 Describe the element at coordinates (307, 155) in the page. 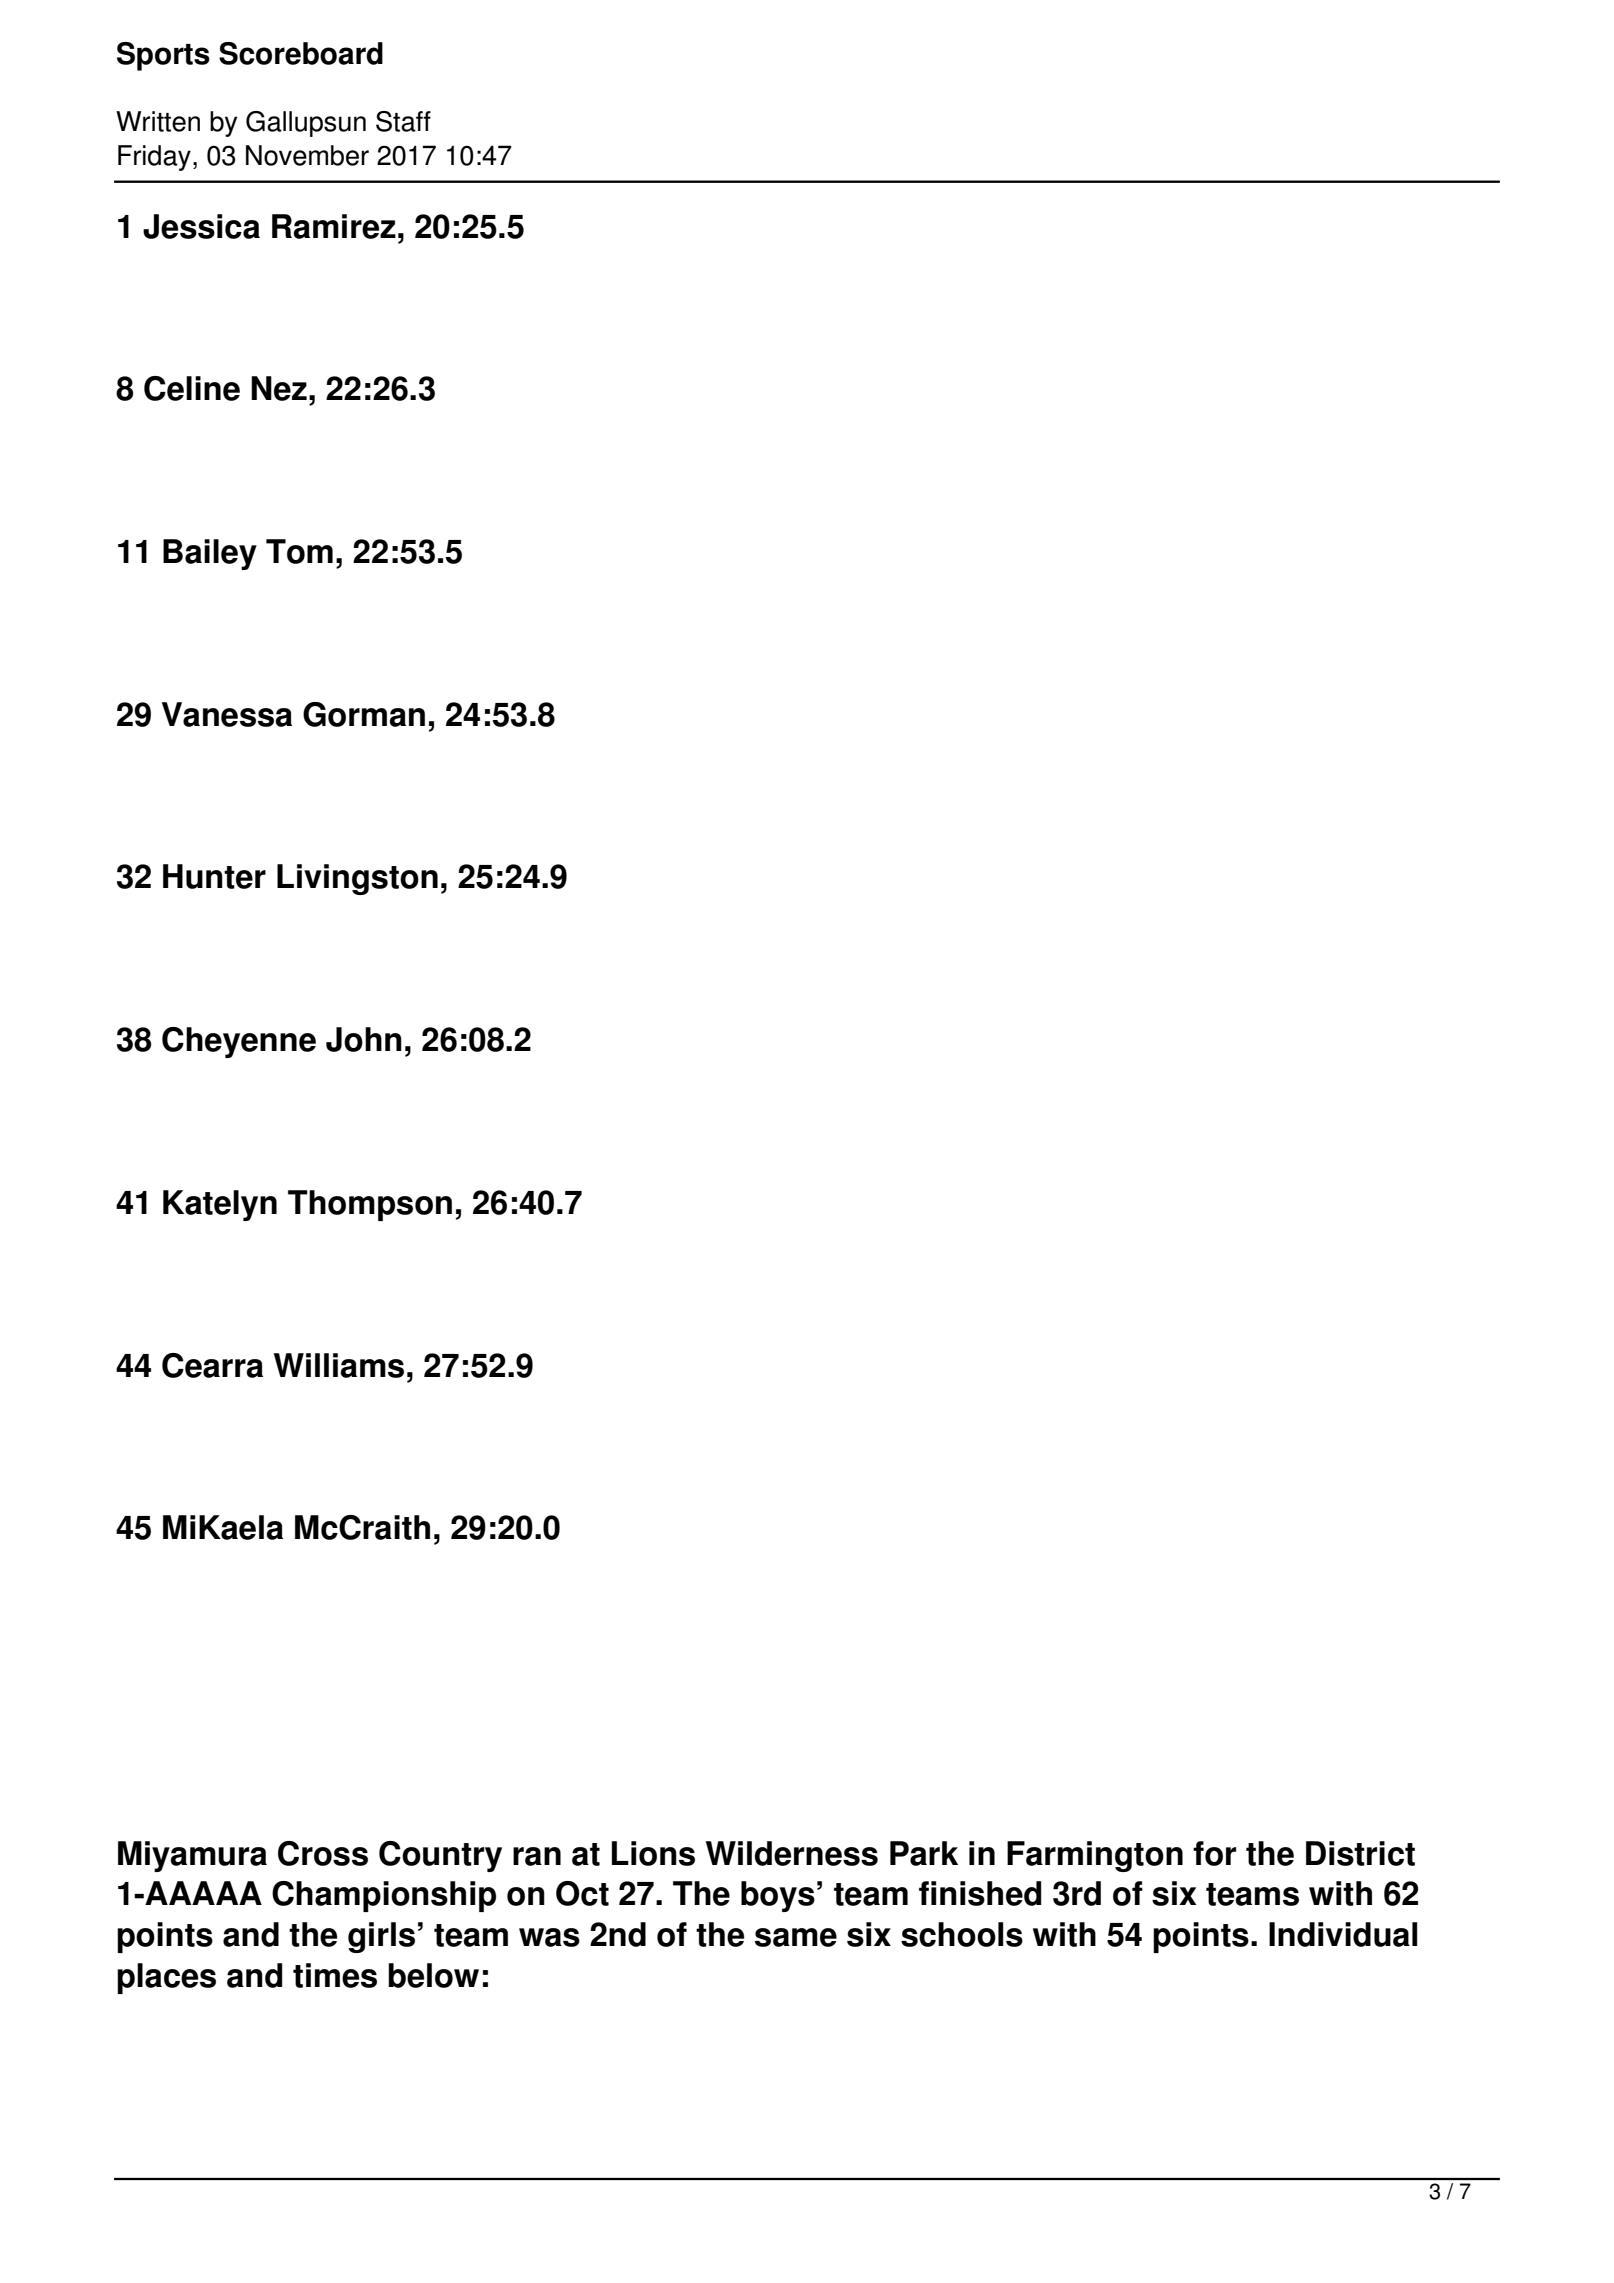

I see `November` at that location.
